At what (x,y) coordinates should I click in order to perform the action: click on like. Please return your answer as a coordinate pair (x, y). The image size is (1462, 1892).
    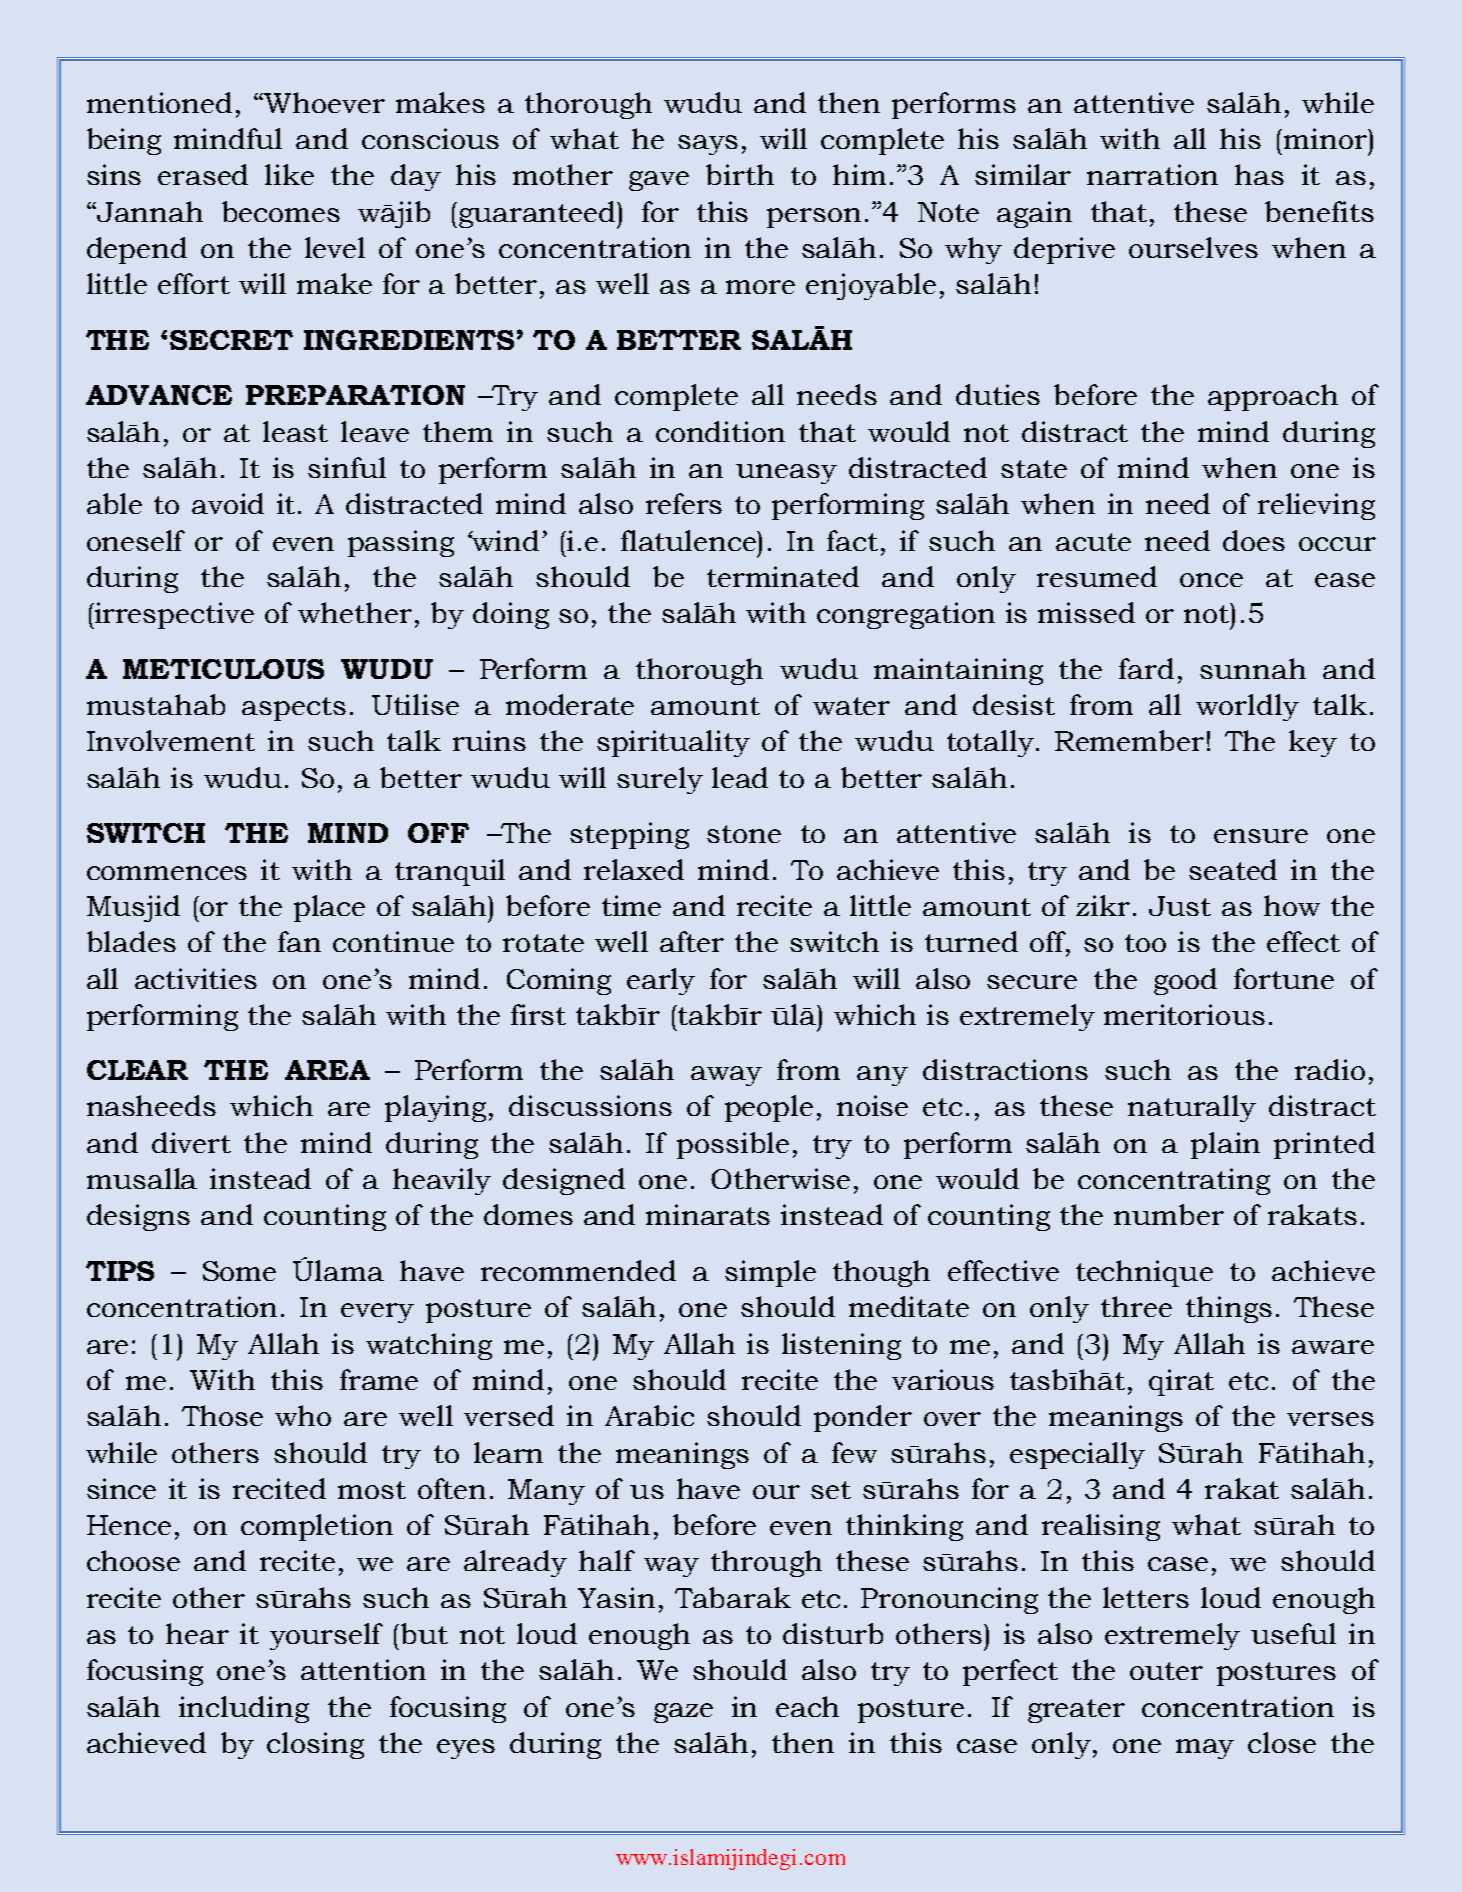
    Looking at the image, I should click on (289, 174).
